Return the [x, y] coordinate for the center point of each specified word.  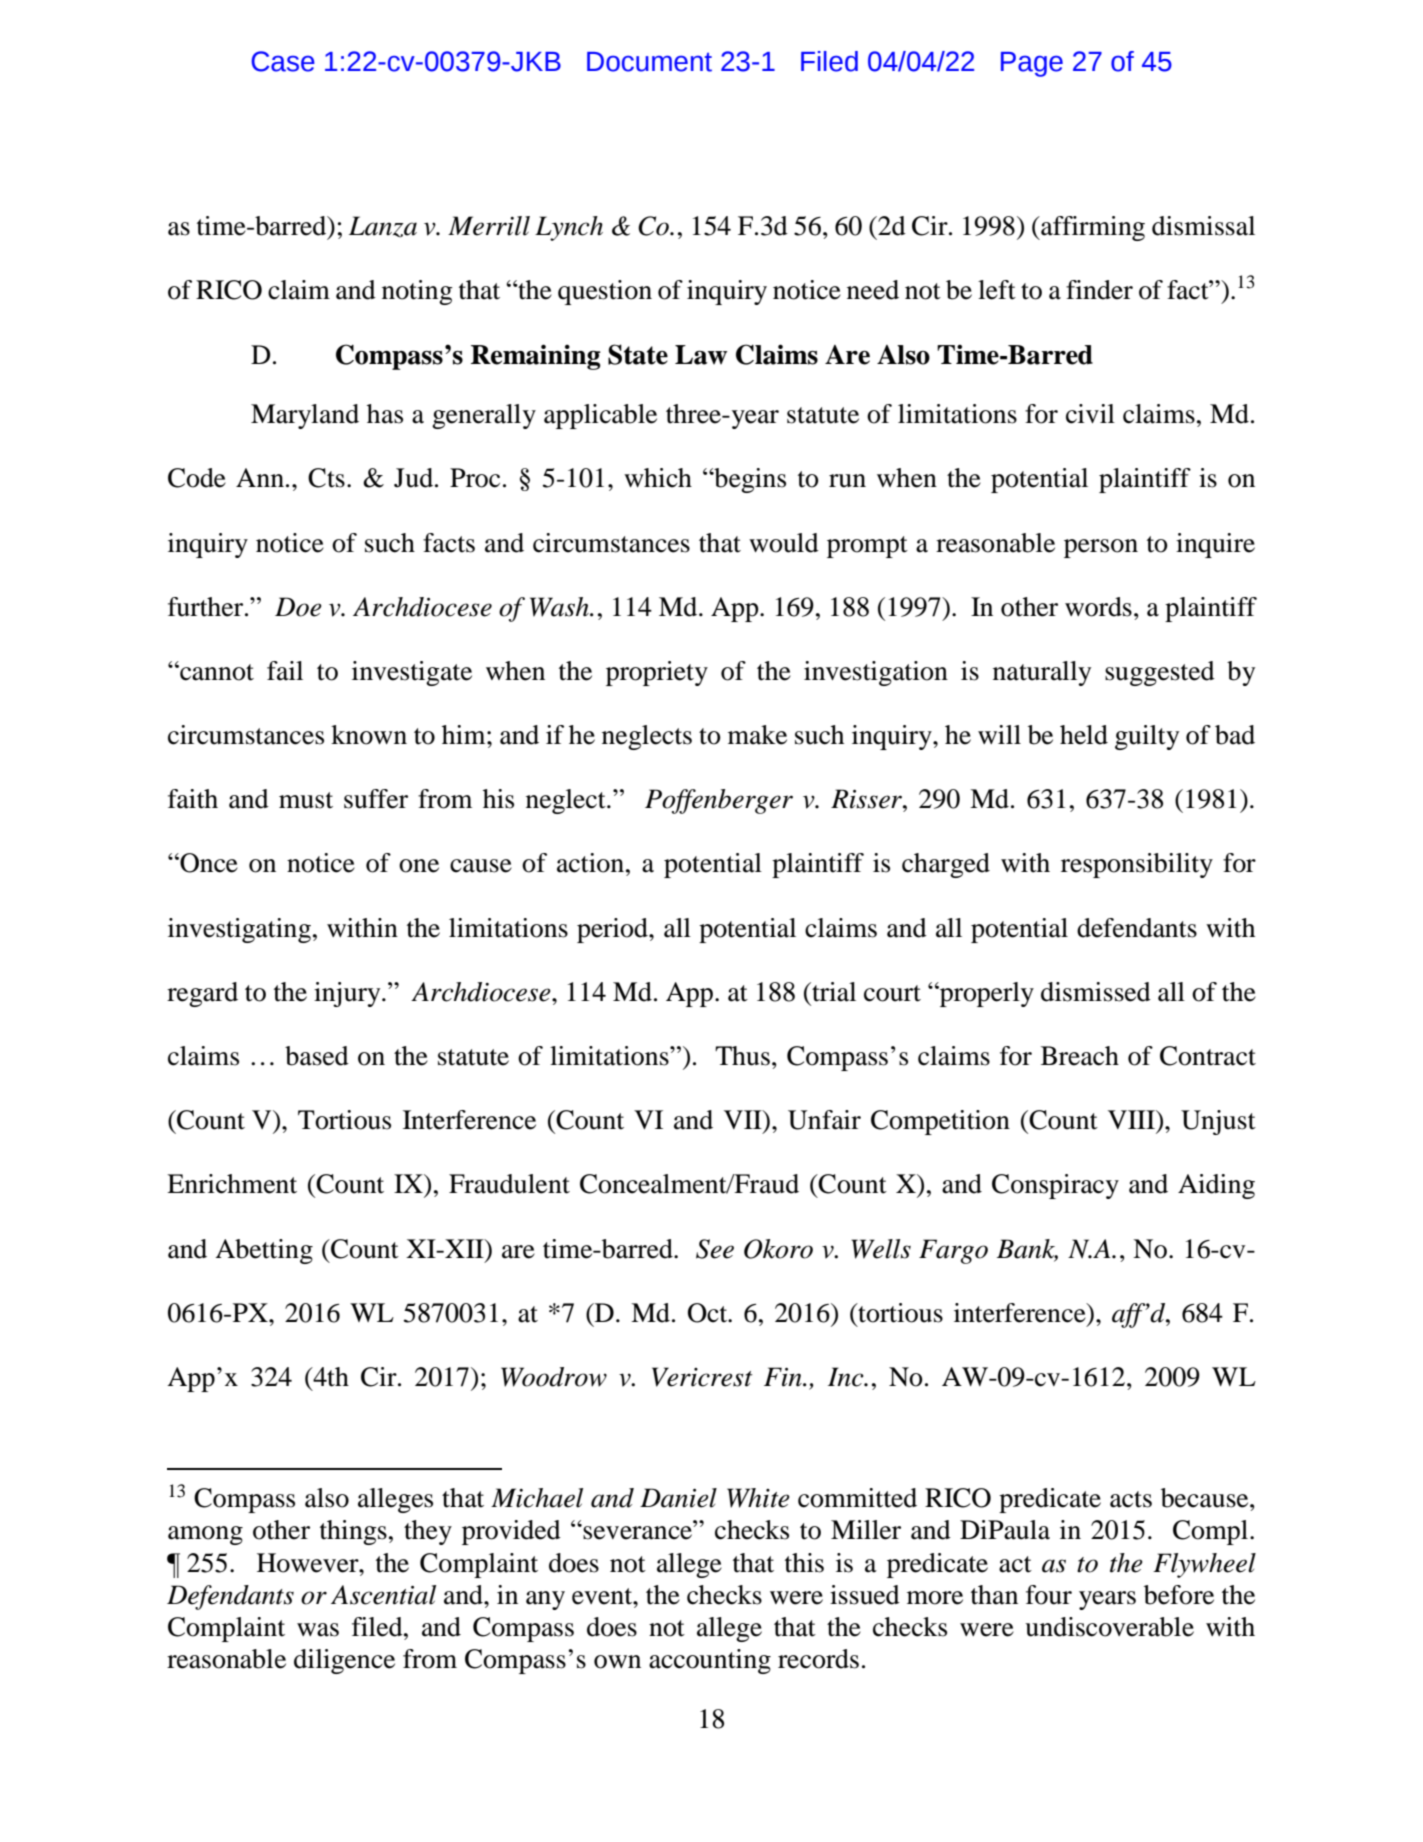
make [757, 735]
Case [283, 61]
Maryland [305, 416]
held [1084, 735]
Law [701, 355]
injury [348, 994]
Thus [742, 1056]
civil [1090, 414]
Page [1032, 64]
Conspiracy [1055, 1186]
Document [649, 62]
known [369, 735]
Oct [709, 1313]
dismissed [1096, 992]
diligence [344, 1661]
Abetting [264, 1251]
